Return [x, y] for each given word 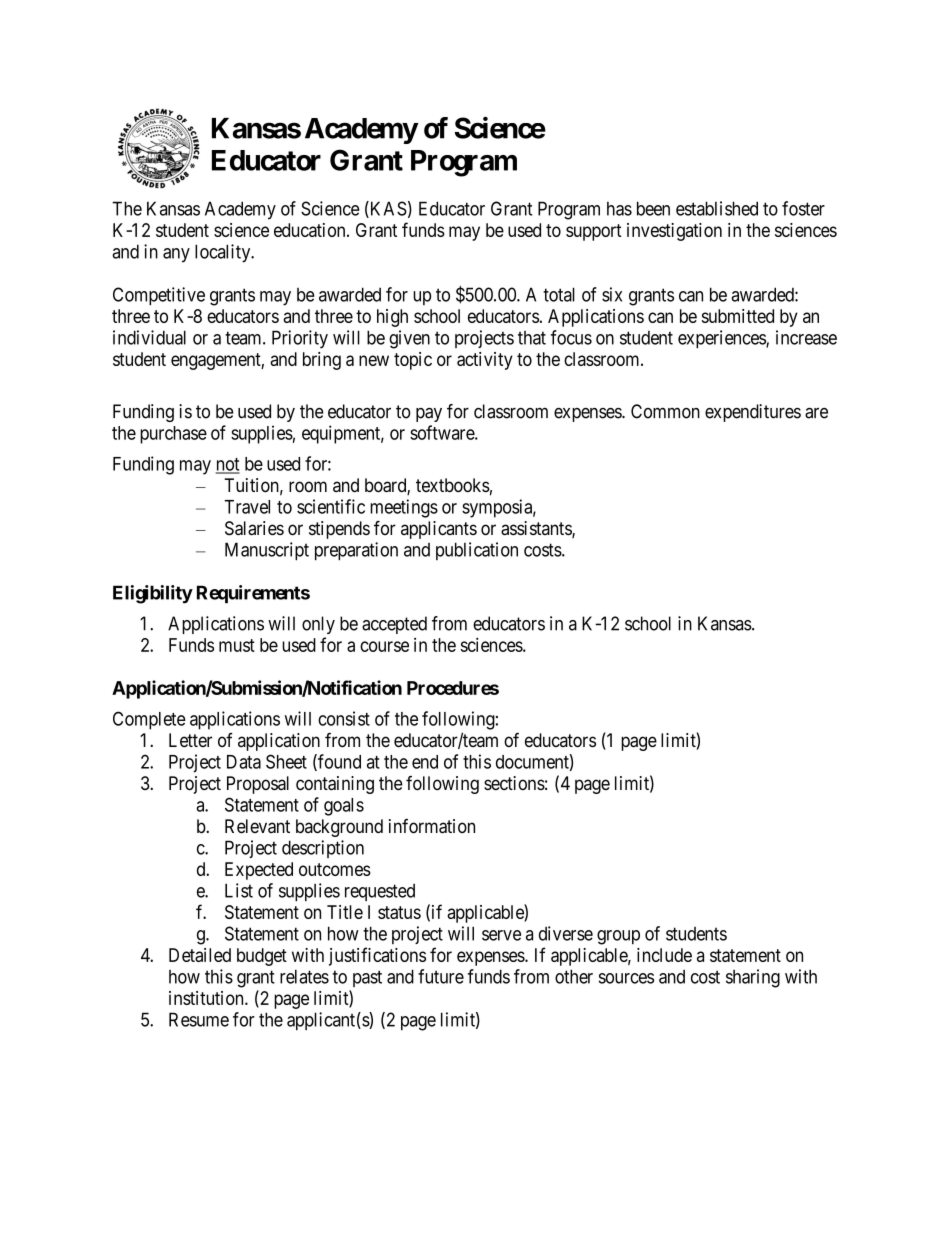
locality [224, 253]
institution [207, 998]
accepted [394, 625]
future [441, 976]
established [717, 208]
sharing [753, 978]
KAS [387, 209]
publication [477, 551]
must [237, 645]
